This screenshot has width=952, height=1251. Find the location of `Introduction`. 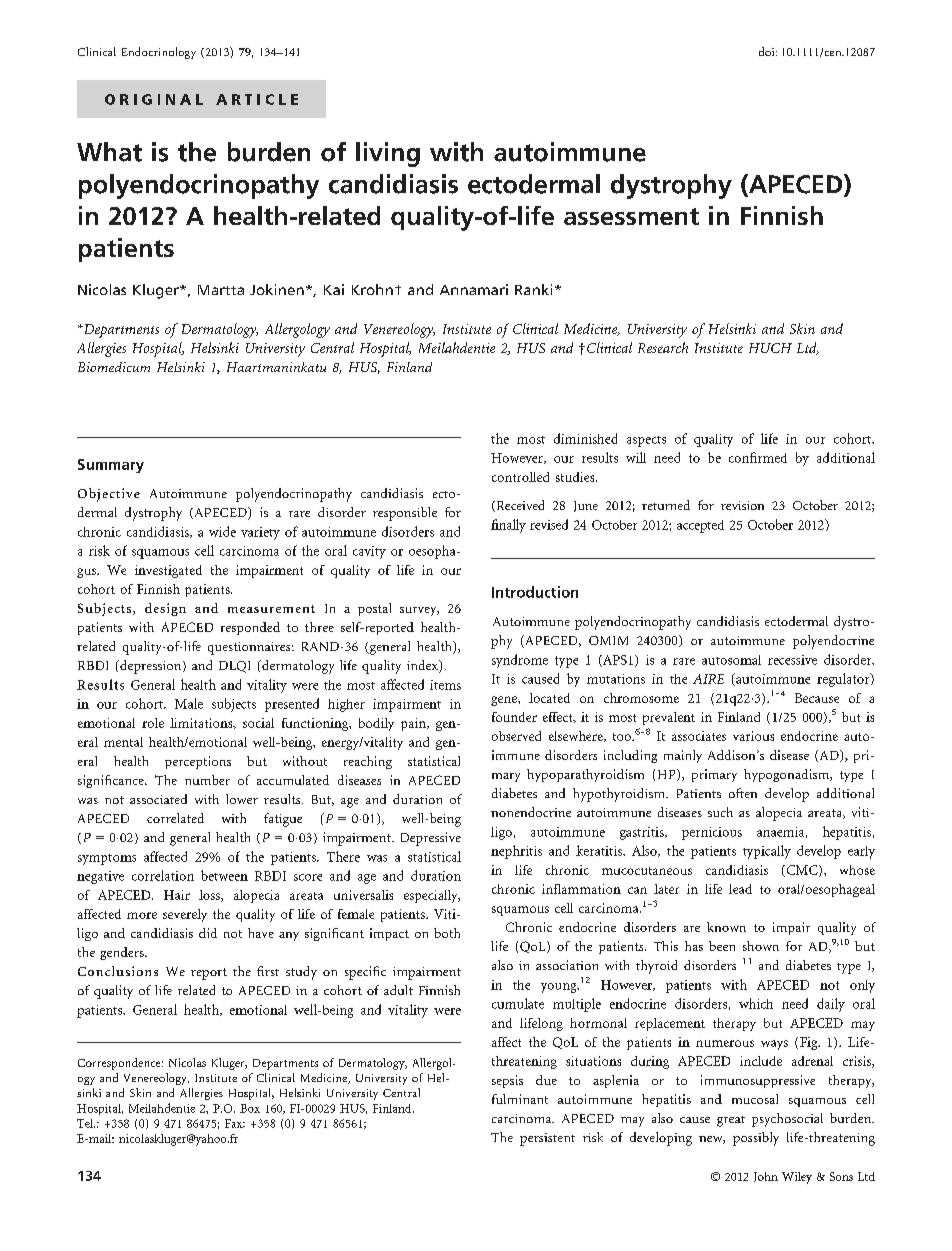

Introduction is located at coordinates (535, 592).
